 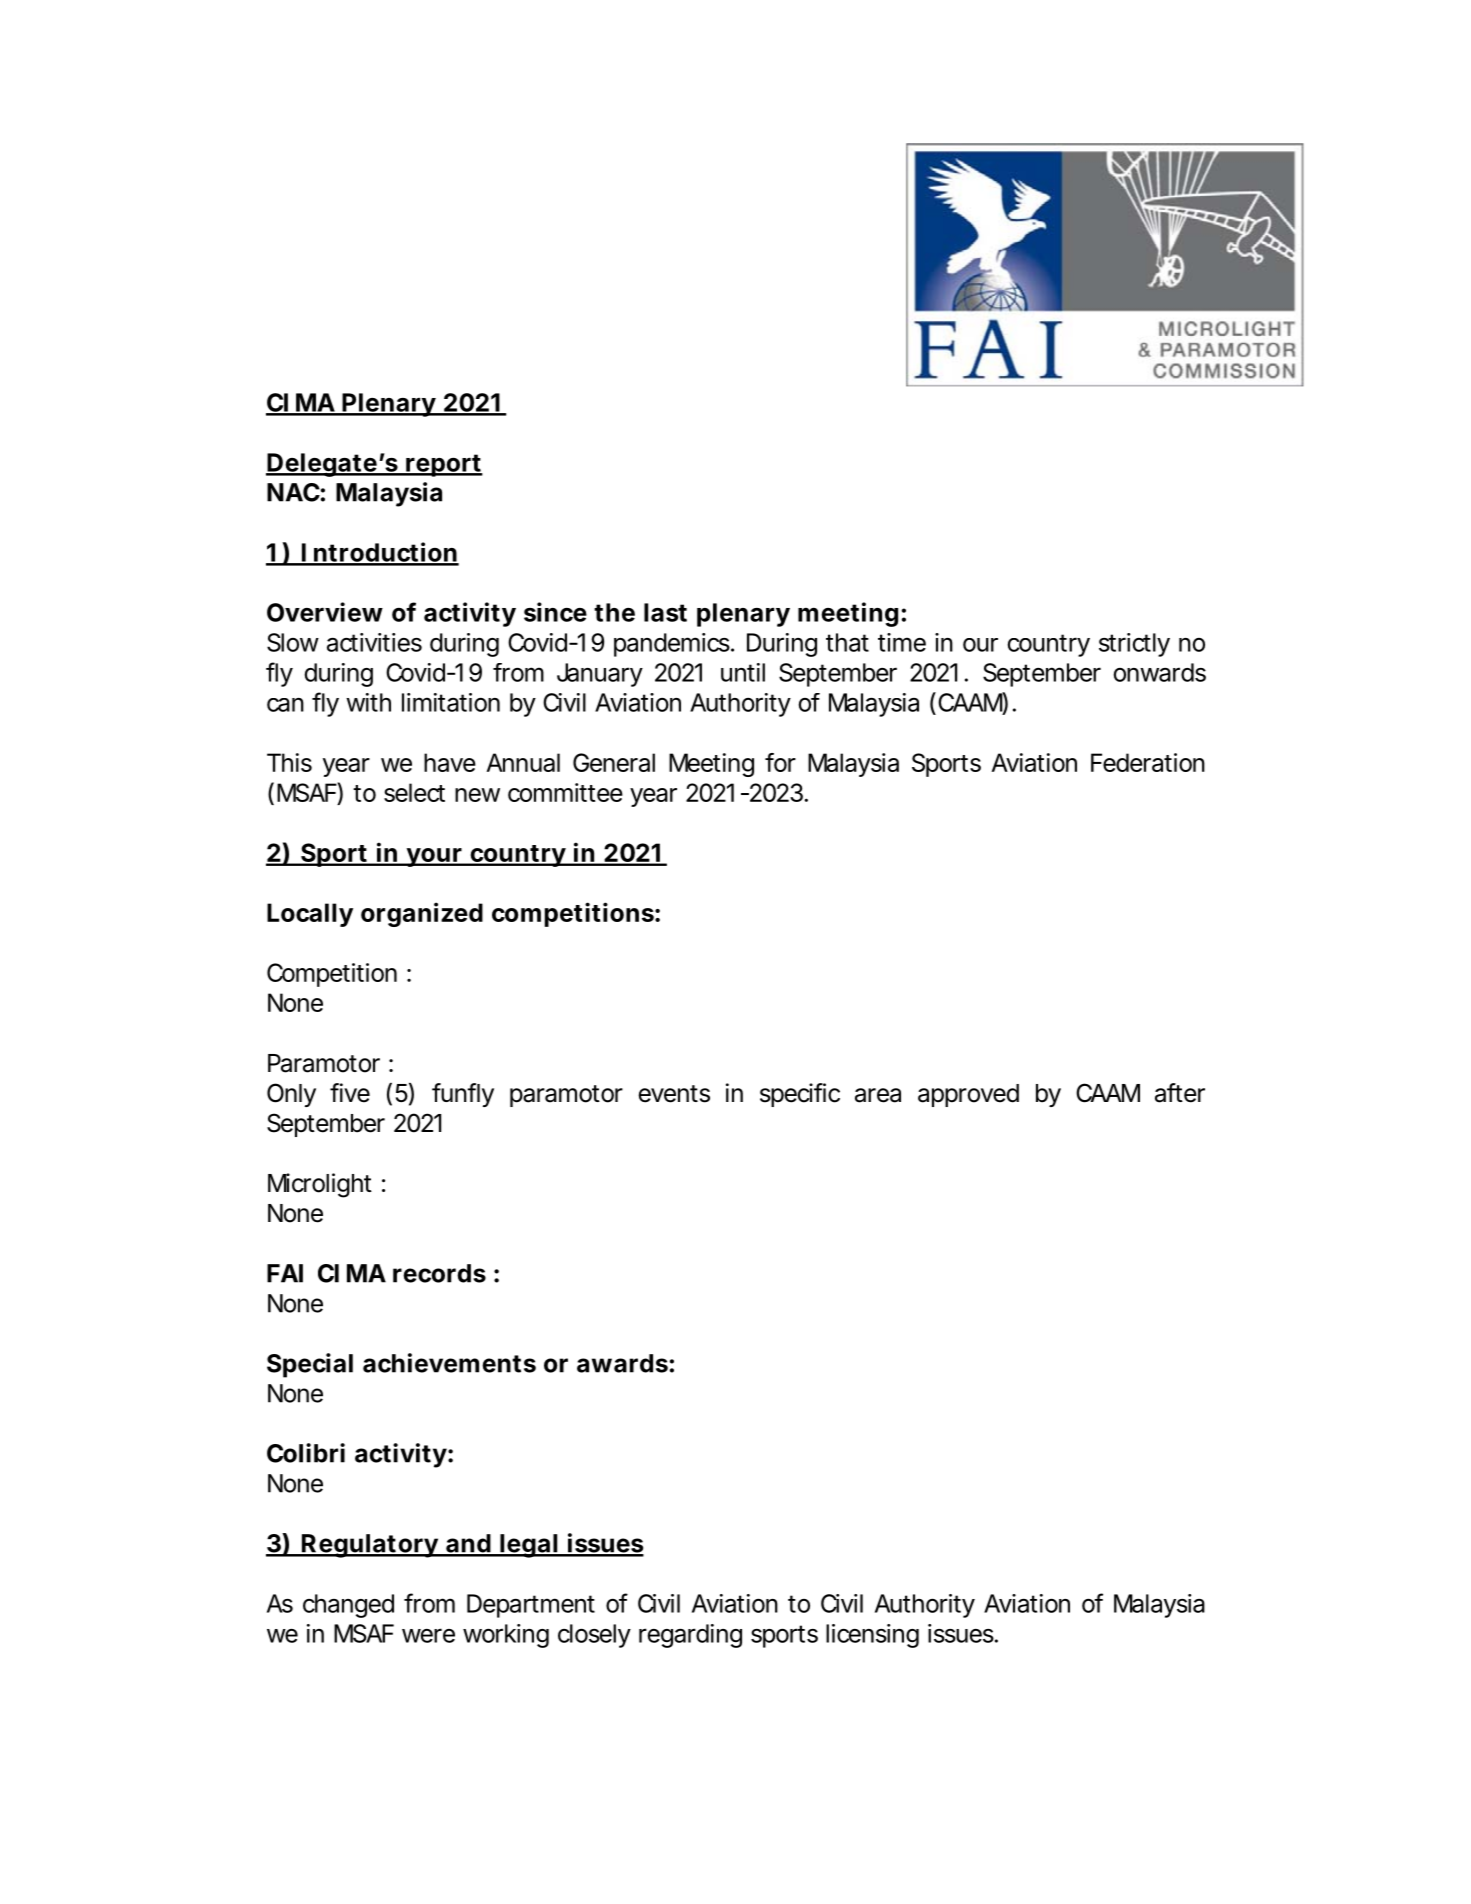 What do you see at coordinates (1148, 762) in the screenshot?
I see `Federation` at bounding box center [1148, 762].
